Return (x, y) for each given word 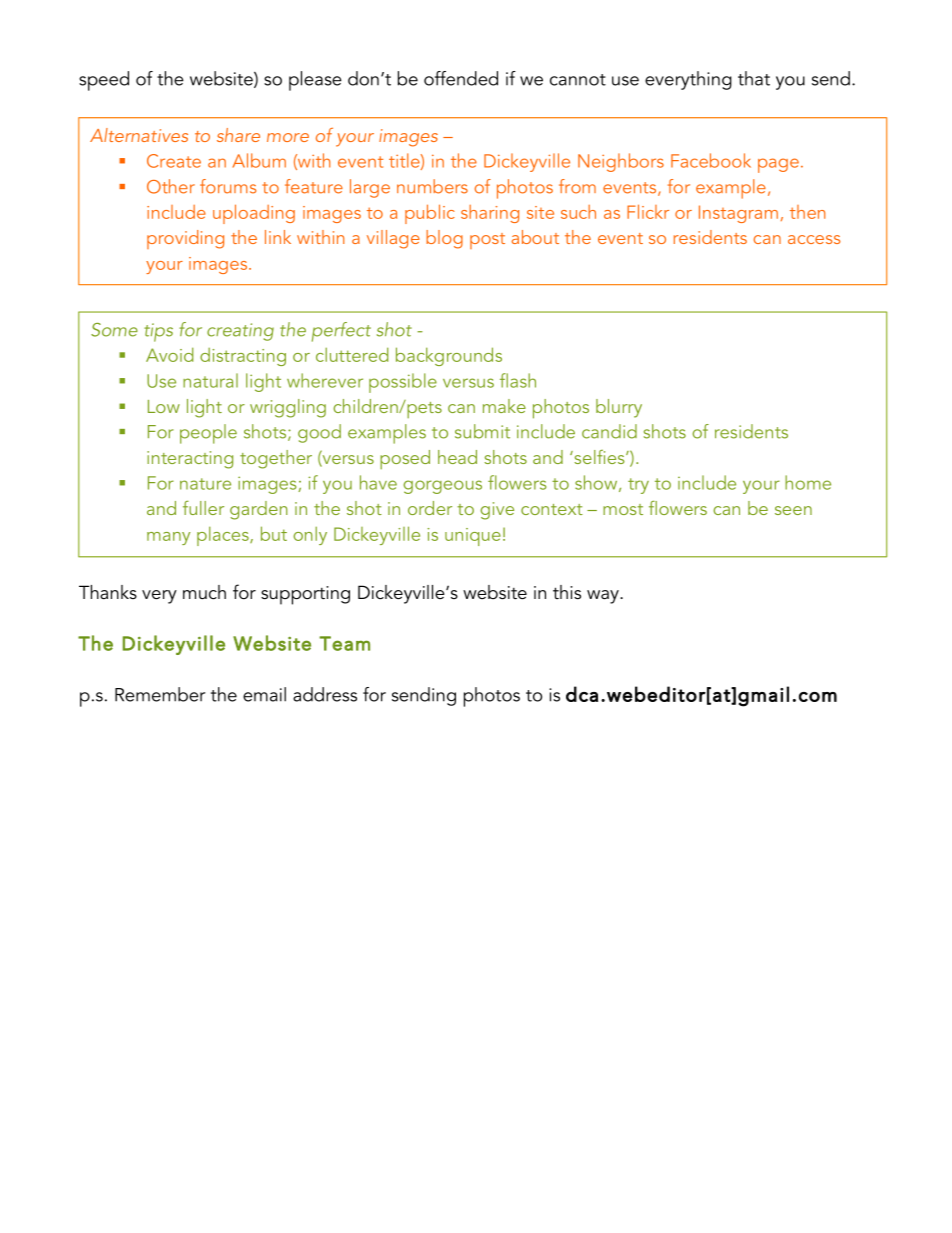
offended (461, 78)
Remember (160, 694)
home (808, 482)
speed (104, 81)
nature (205, 484)
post (487, 241)
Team (344, 643)
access (814, 239)
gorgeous (443, 487)
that (754, 78)
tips (158, 332)
